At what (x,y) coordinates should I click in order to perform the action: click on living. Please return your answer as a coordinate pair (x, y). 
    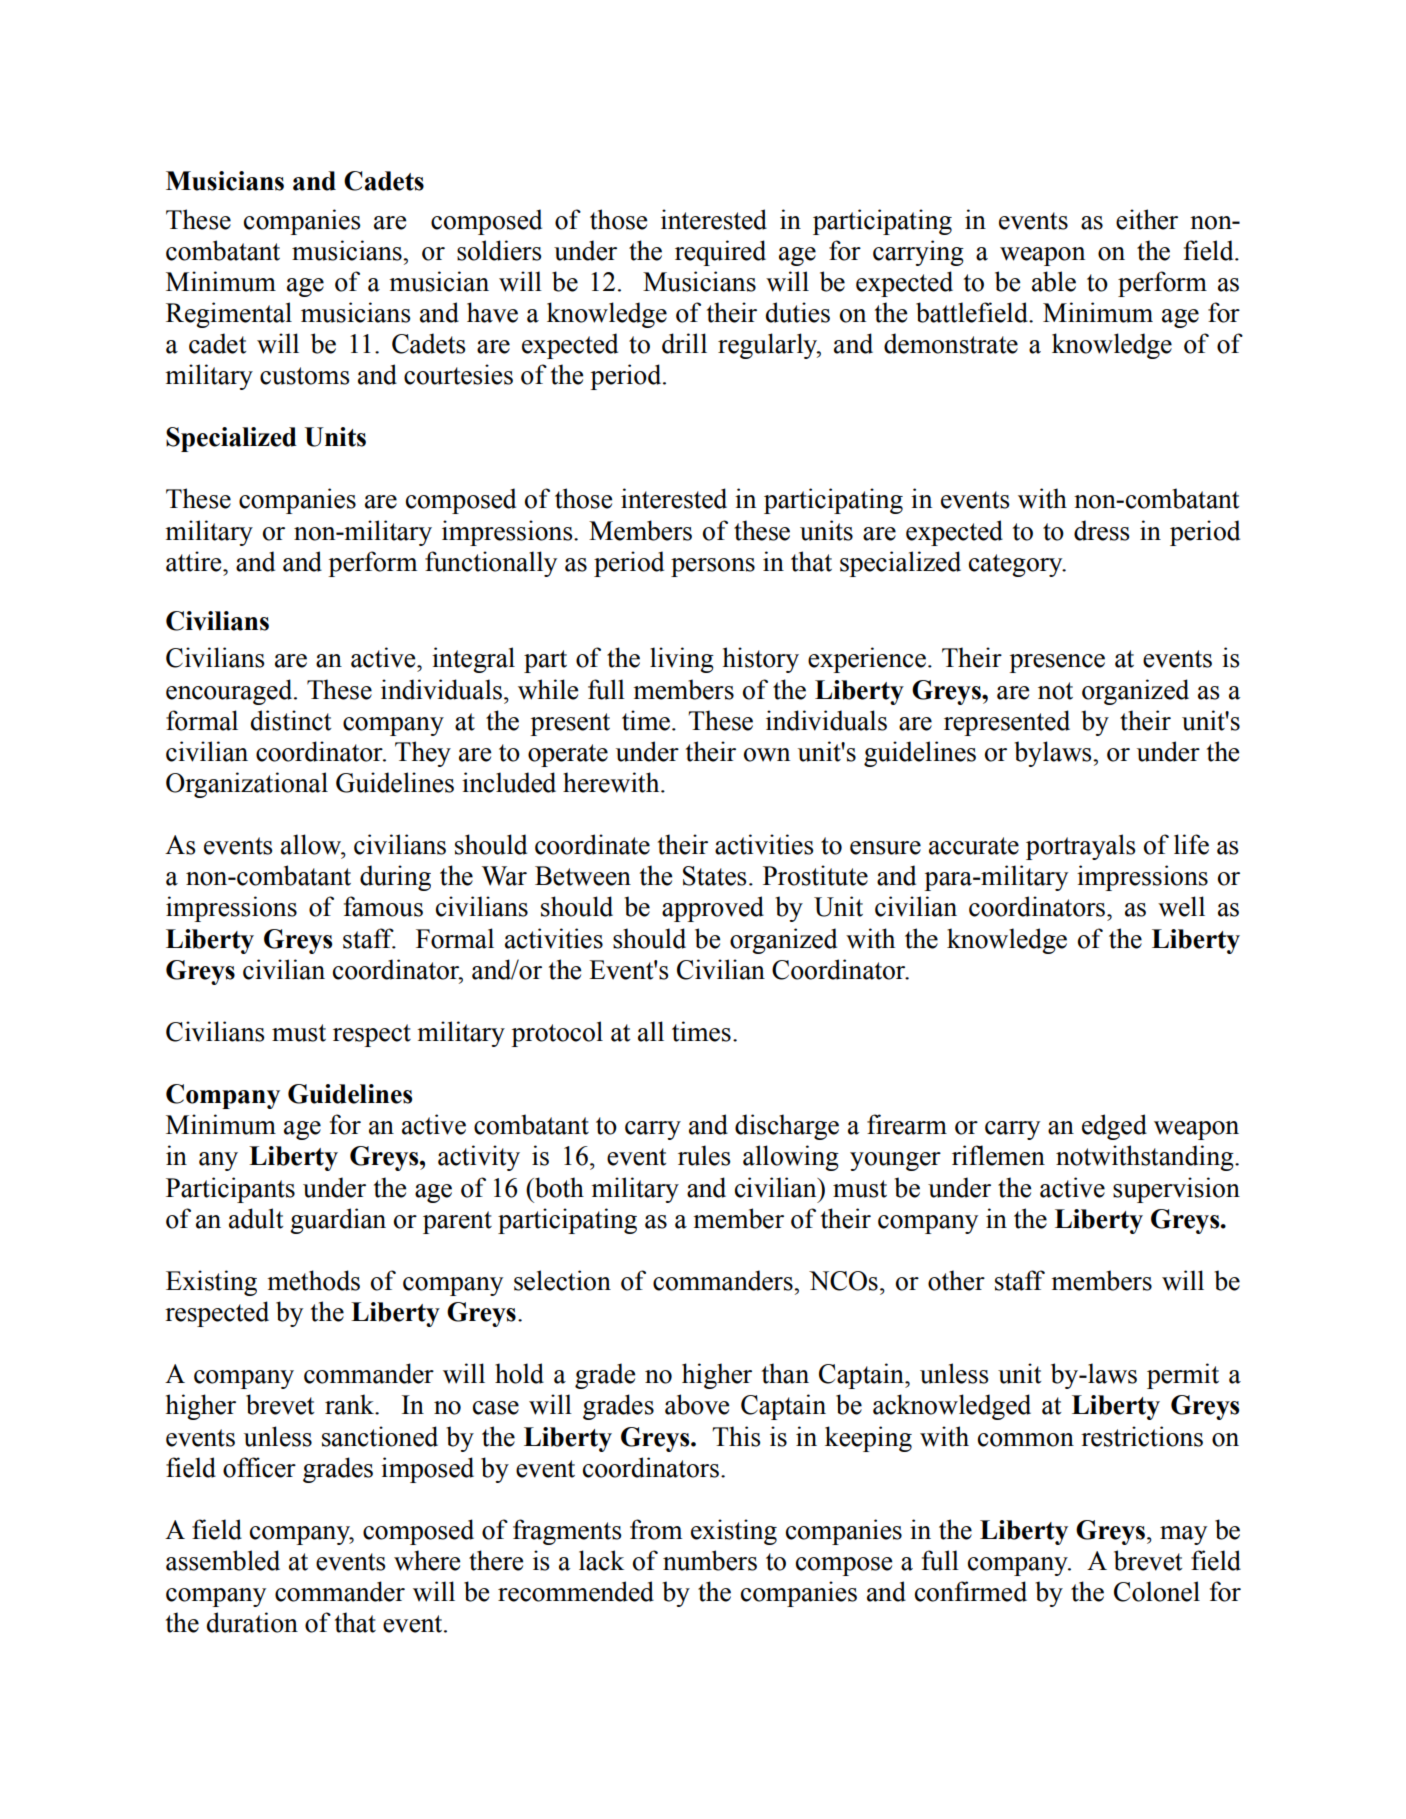
    Looking at the image, I should click on (682, 660).
